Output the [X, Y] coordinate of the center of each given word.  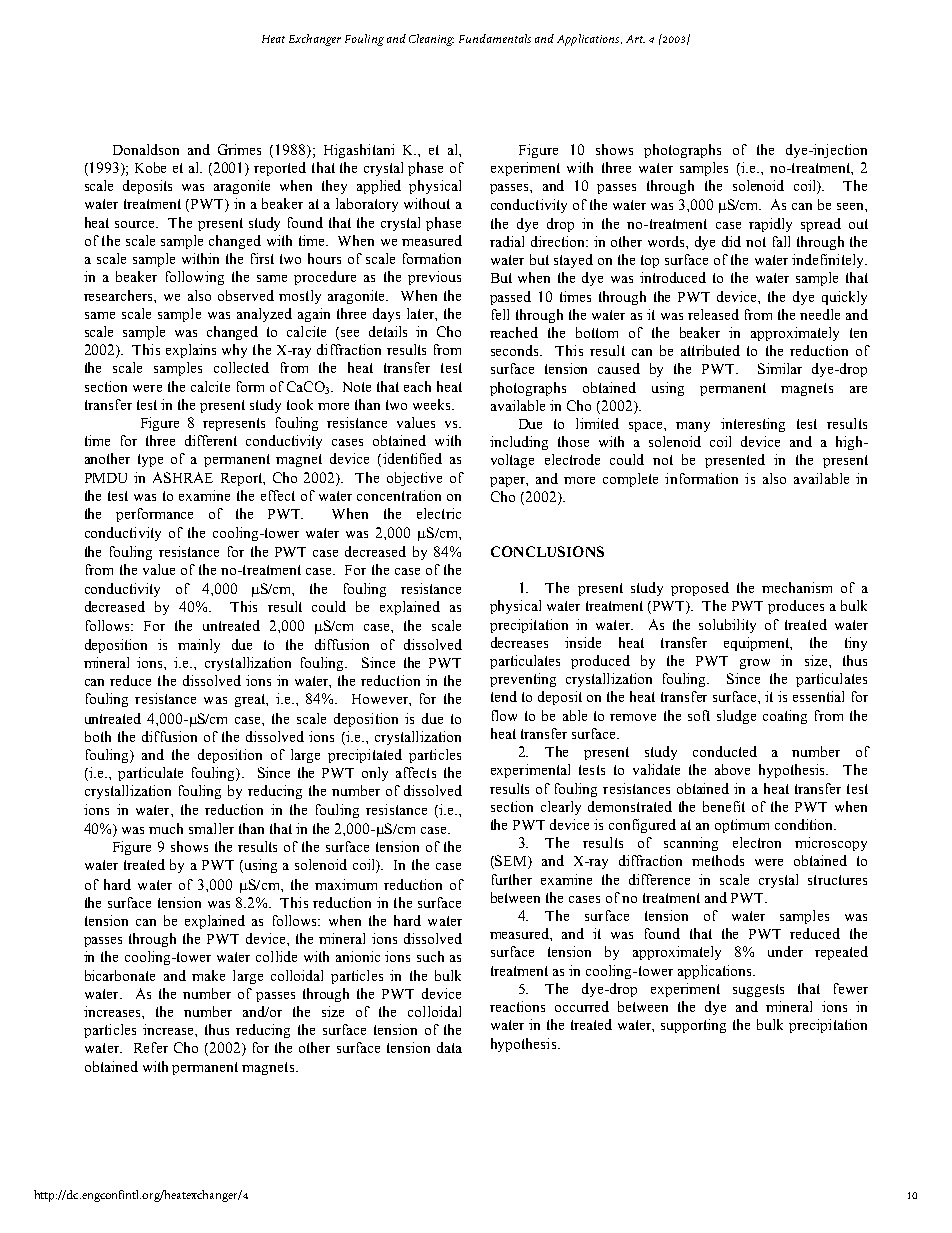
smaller [211, 828]
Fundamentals [495, 38]
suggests [758, 990]
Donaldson [146, 149]
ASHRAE [183, 477]
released [713, 314]
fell [500, 314]
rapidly [770, 225]
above [732, 769]
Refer [151, 1047]
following [195, 278]
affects [416, 772]
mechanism [797, 587]
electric [439, 513]
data [449, 1047]
